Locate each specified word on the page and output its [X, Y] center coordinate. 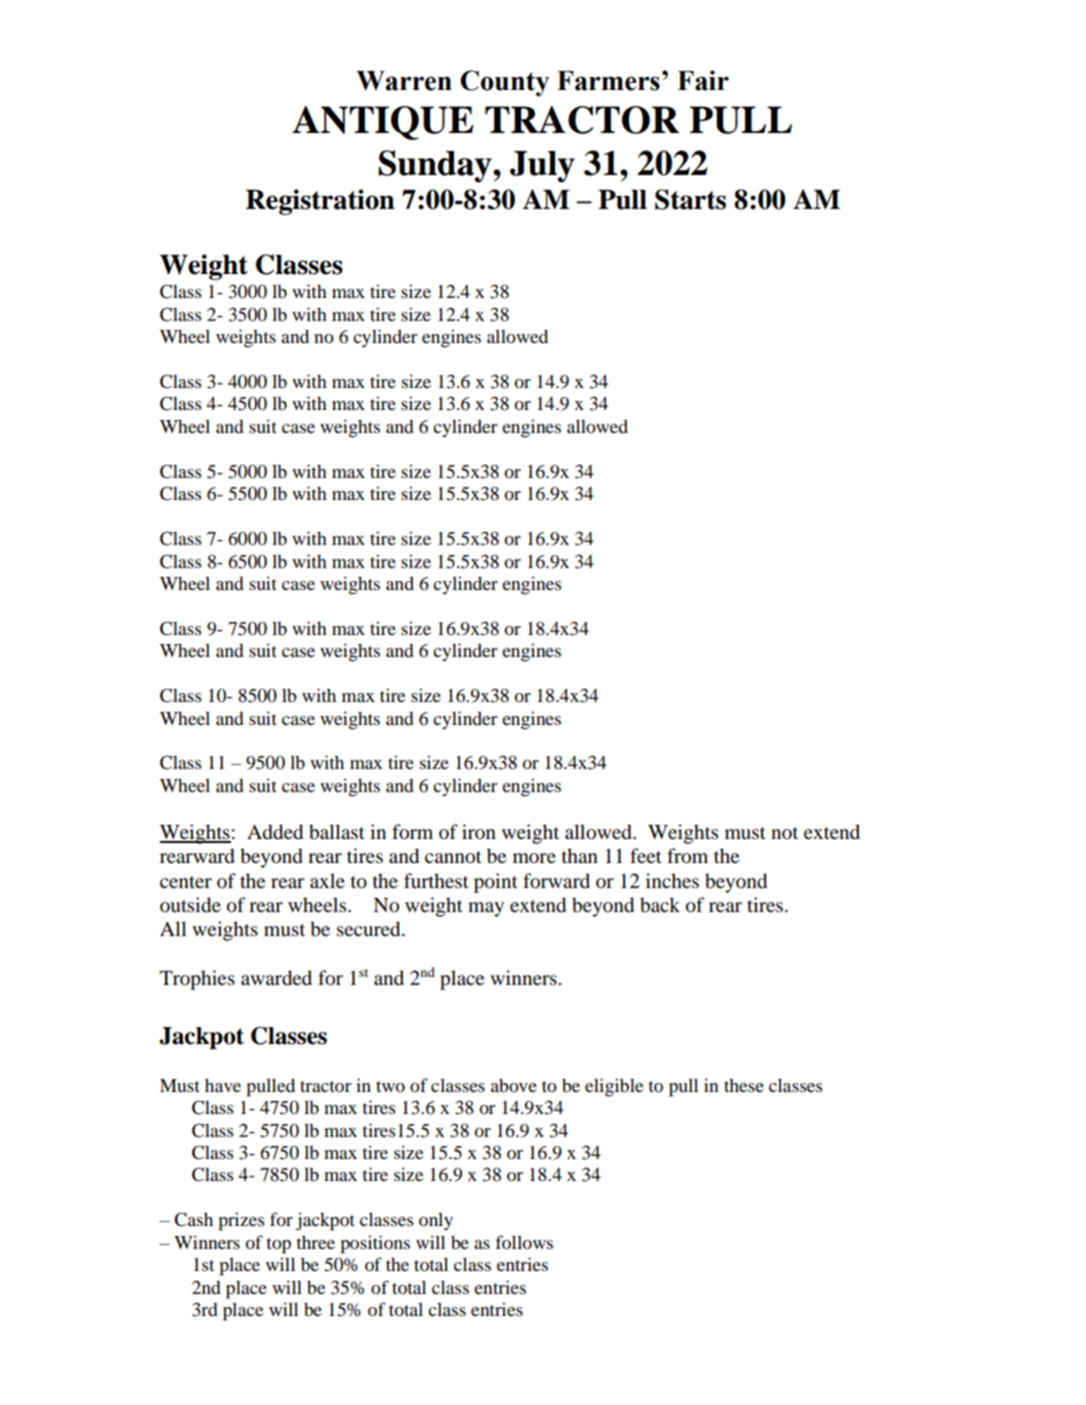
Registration [320, 202]
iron [479, 832]
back [660, 905]
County [504, 83]
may [486, 909]
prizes [242, 1221]
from [687, 856]
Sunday [436, 166]
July [542, 167]
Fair [703, 80]
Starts [690, 199]
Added [275, 832]
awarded [276, 978]
